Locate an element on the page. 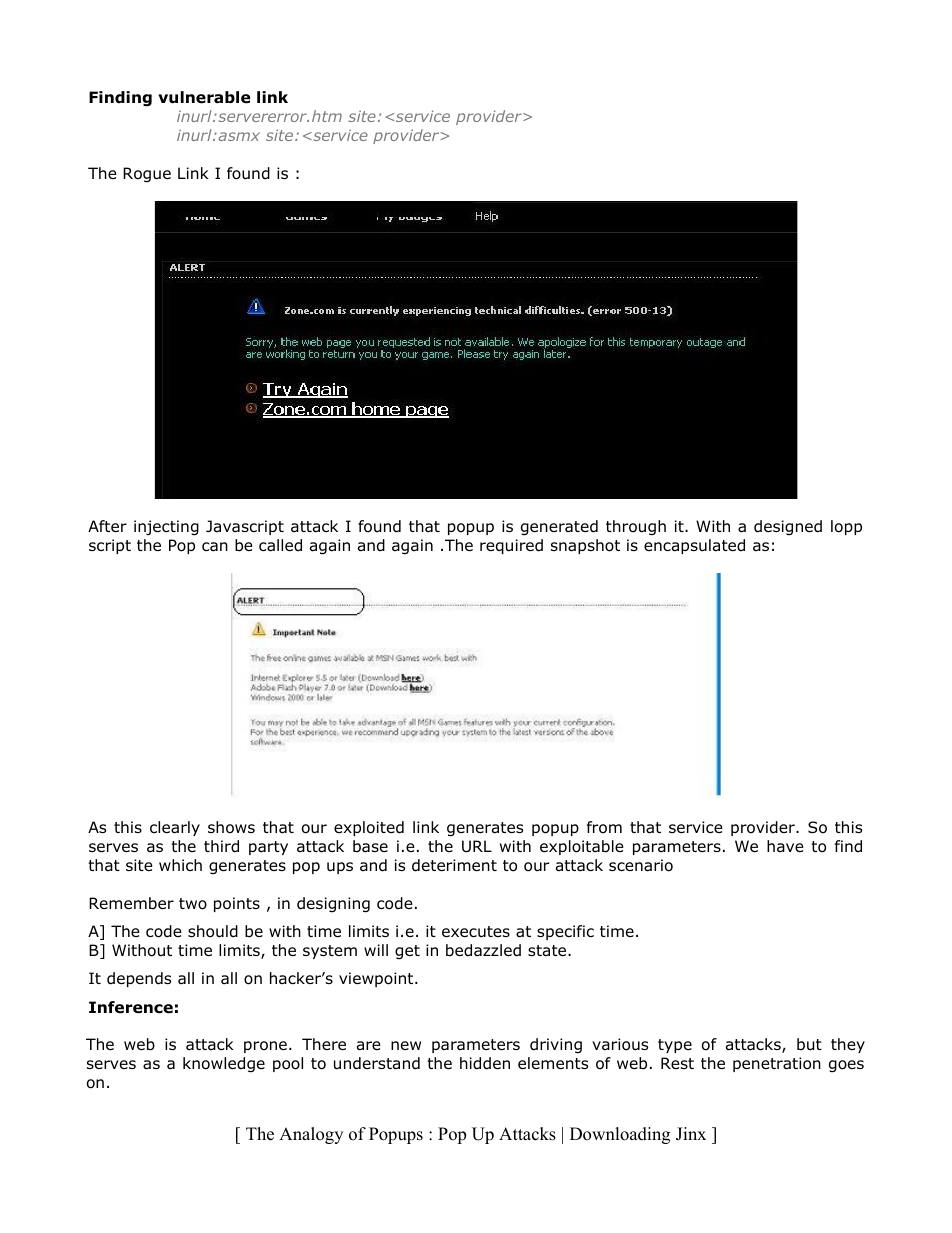 The image size is (952, 1233). knowledge is located at coordinates (224, 1065).
